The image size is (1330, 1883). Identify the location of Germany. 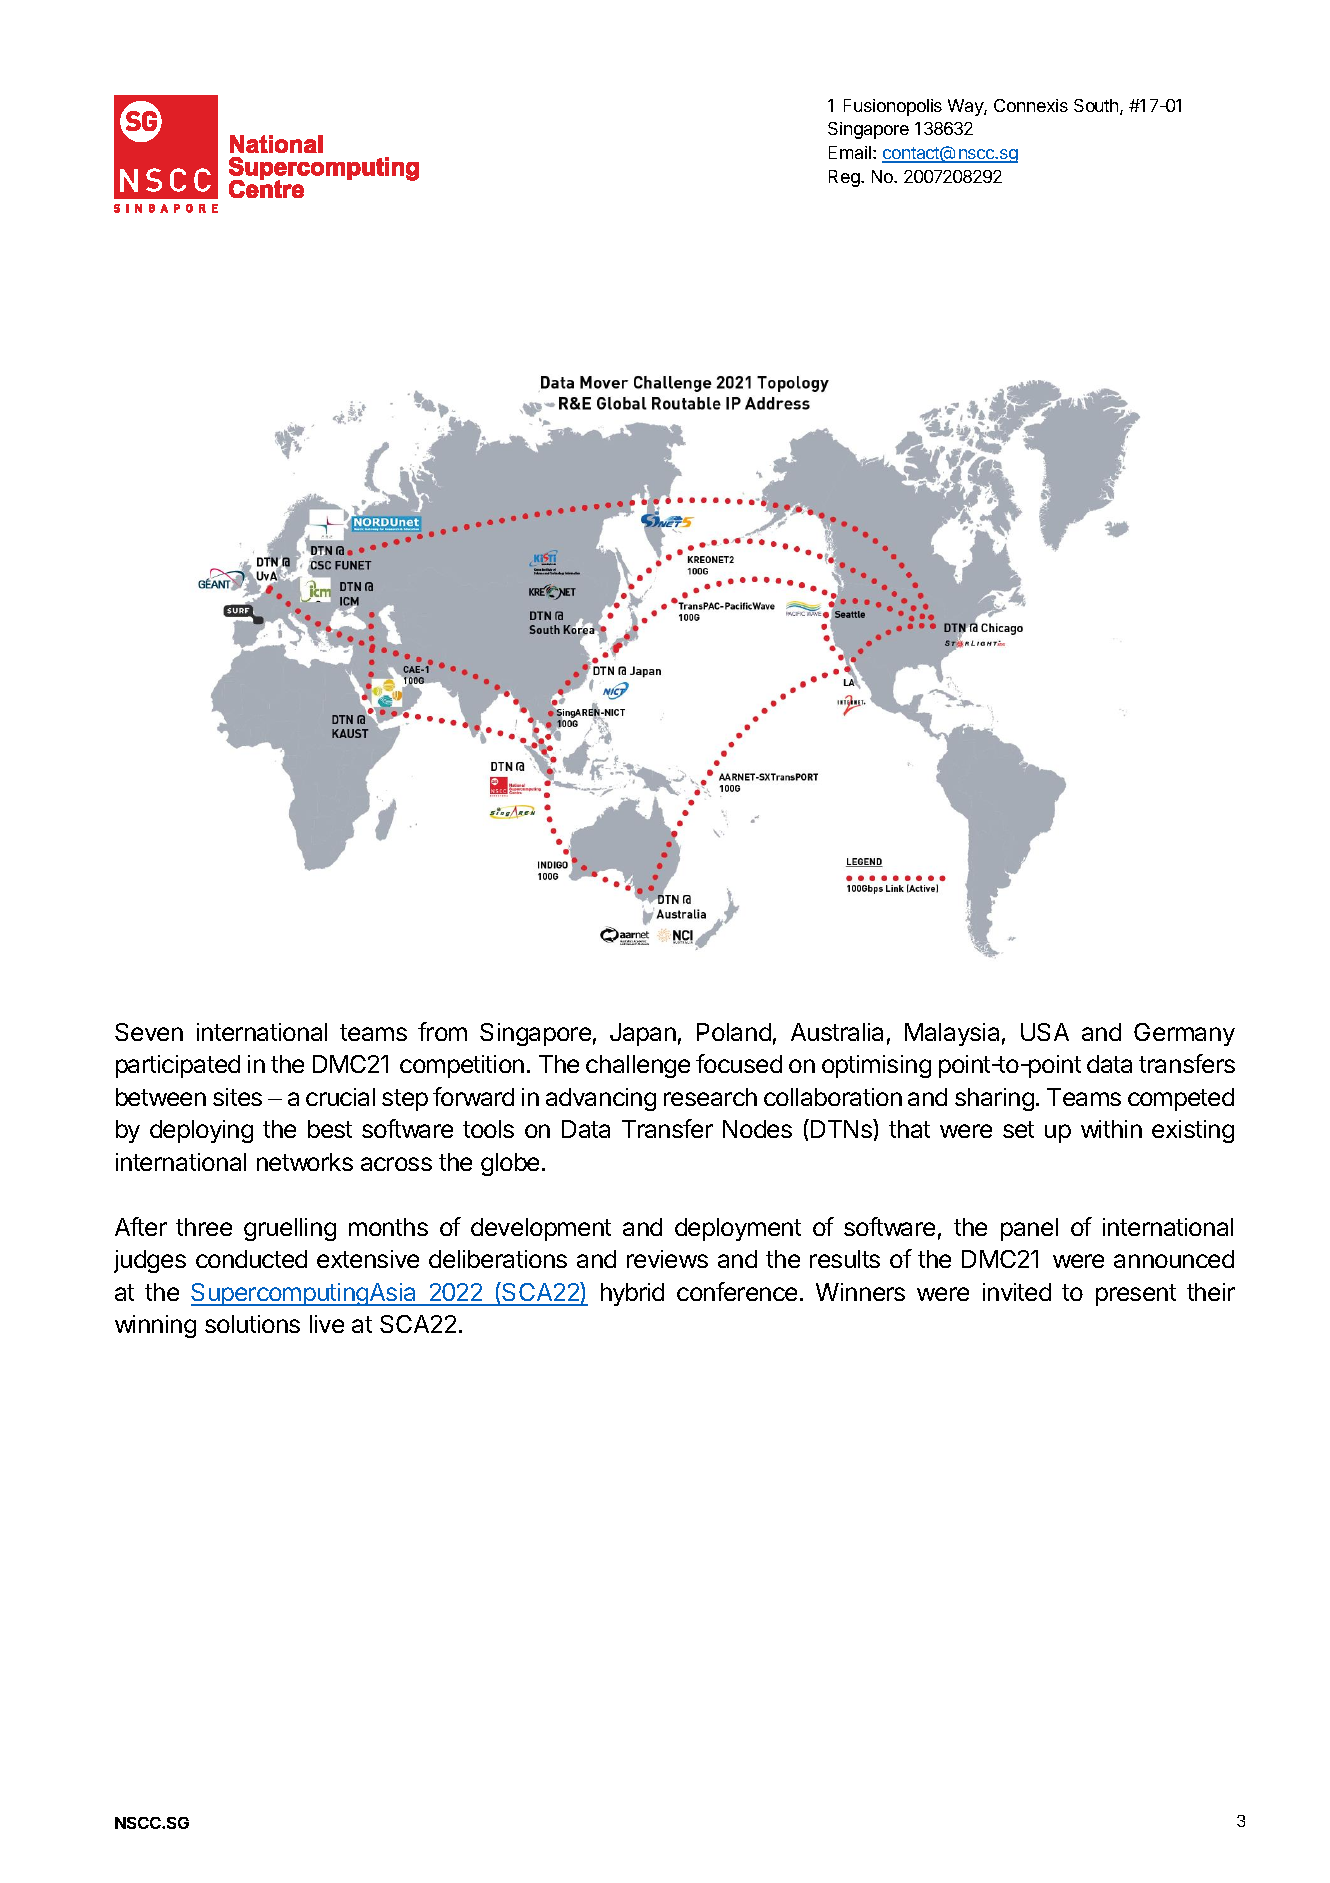
(1184, 1034).
